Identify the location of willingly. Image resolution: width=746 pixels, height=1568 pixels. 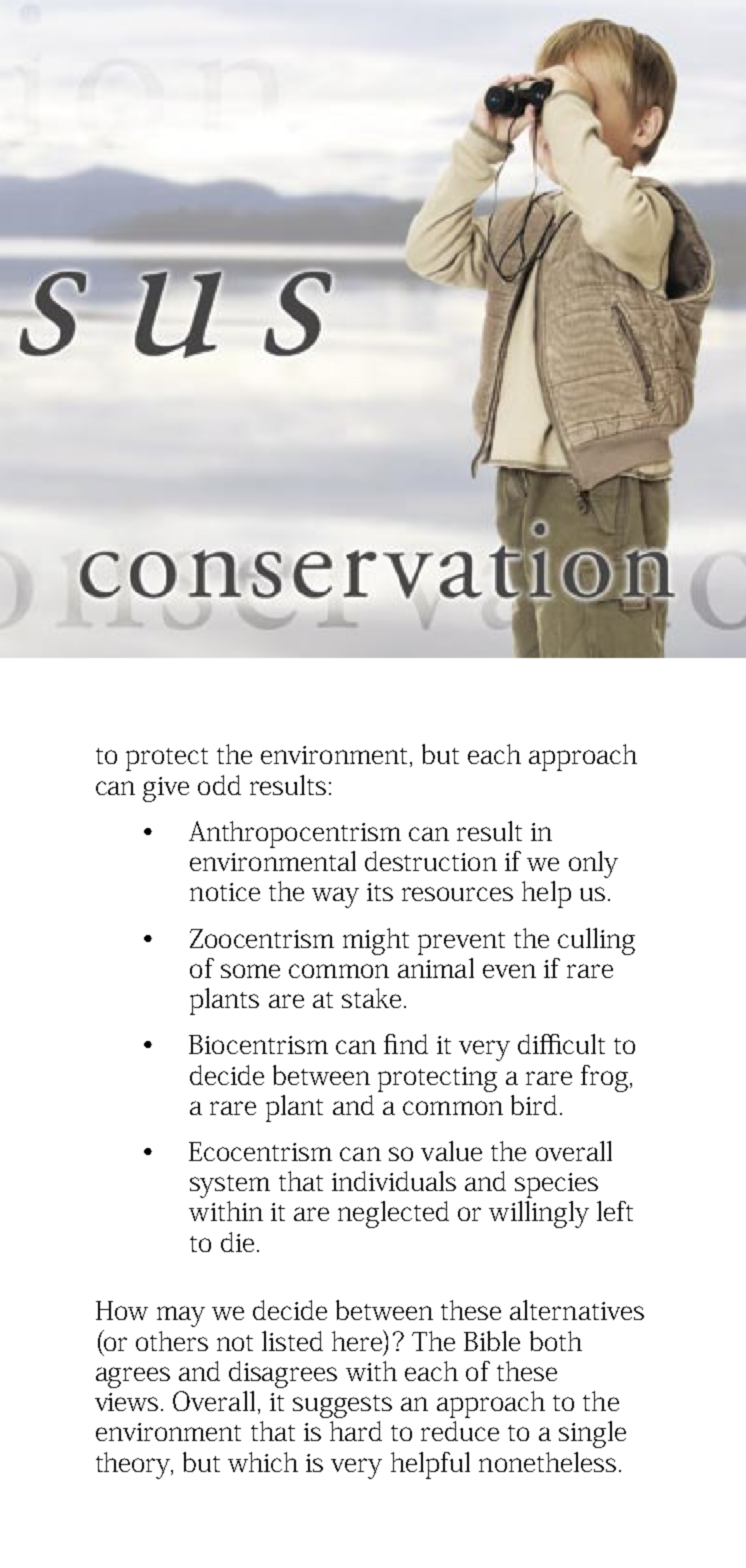
(539, 1214).
